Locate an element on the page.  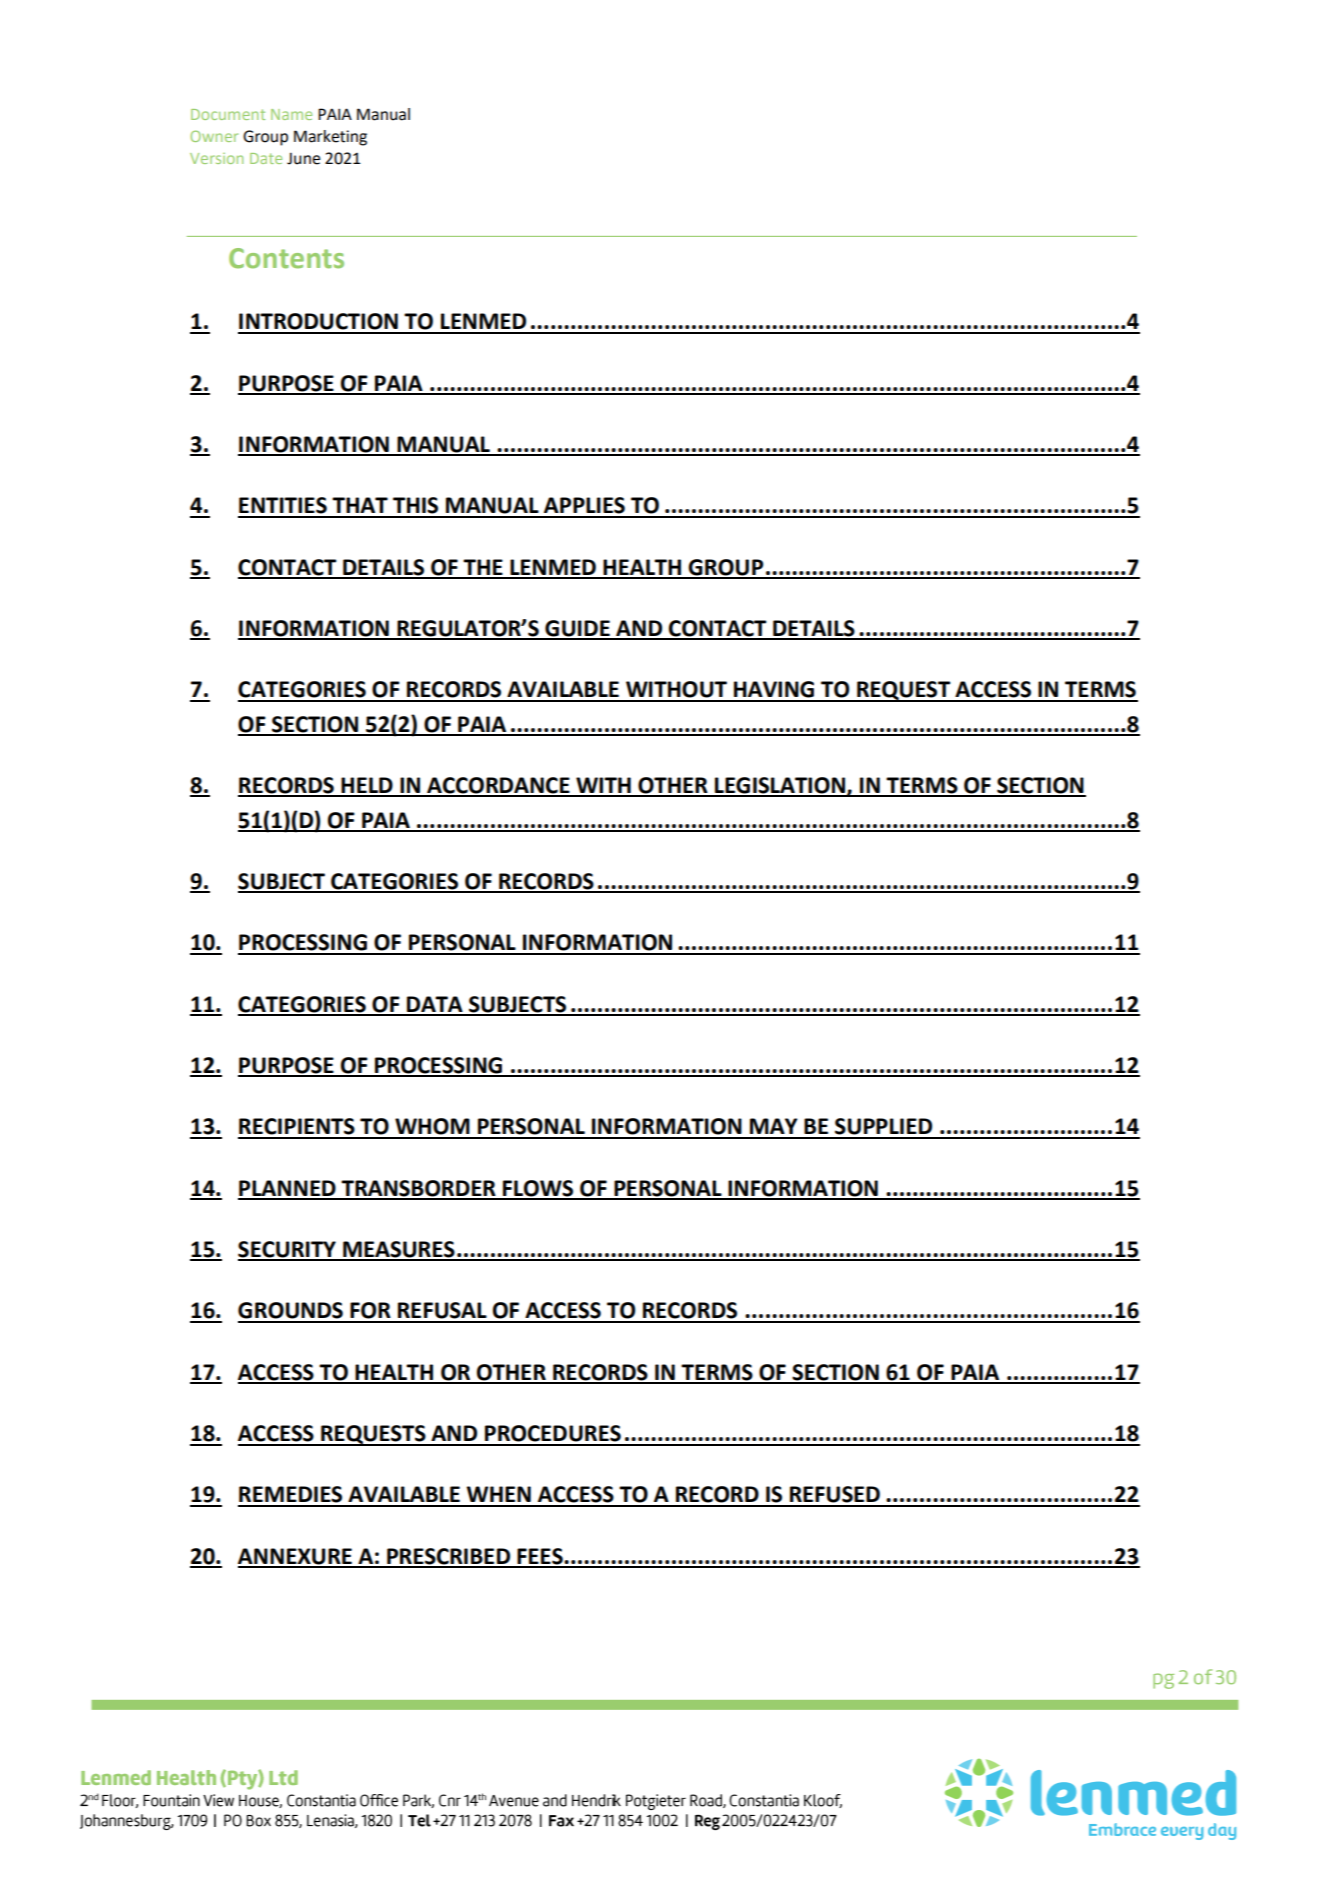
Name is located at coordinates (291, 114).
